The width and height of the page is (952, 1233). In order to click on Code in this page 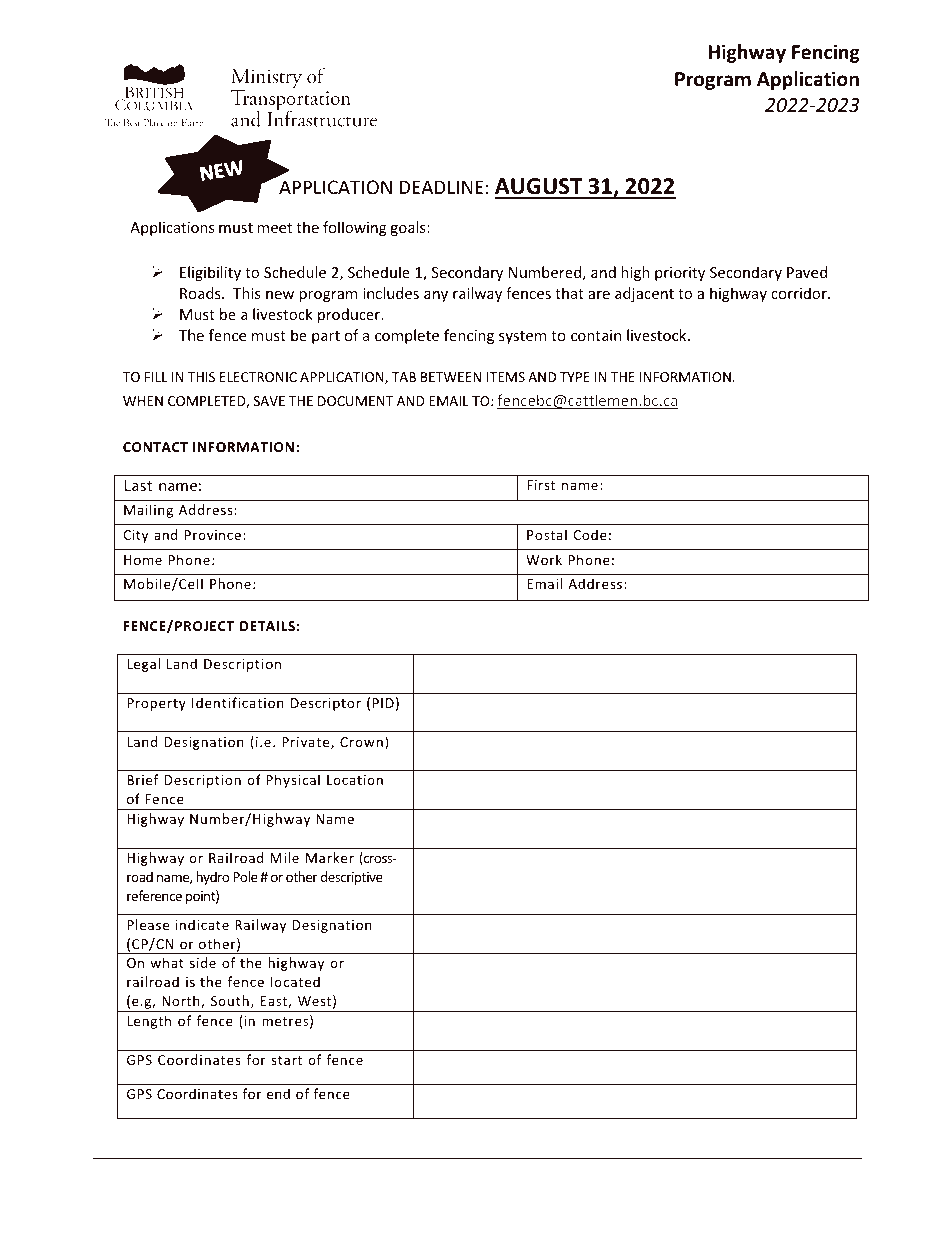, I will do `click(590, 534)`.
